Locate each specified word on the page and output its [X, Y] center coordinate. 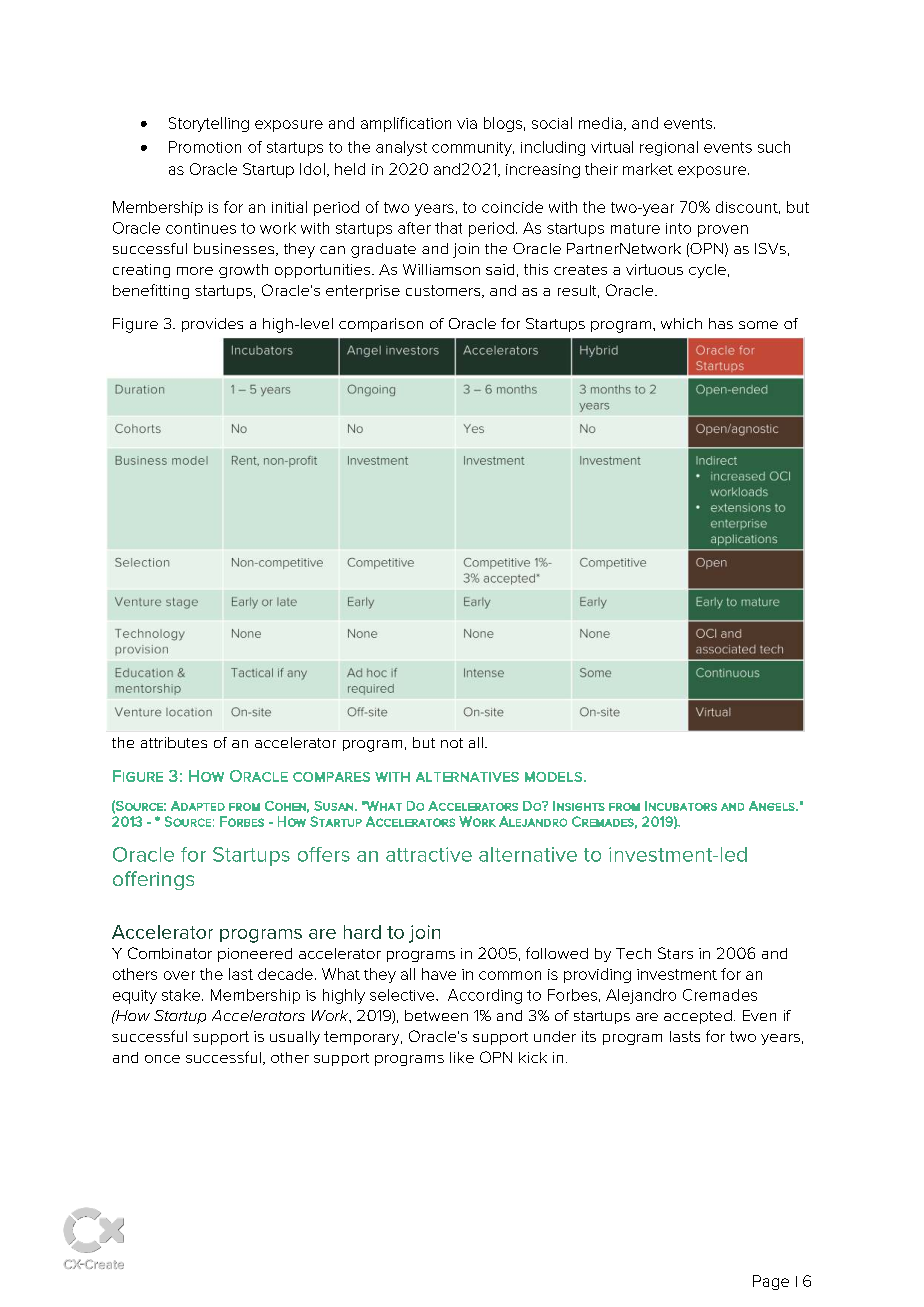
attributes [174, 742]
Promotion [205, 147]
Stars [675, 953]
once [162, 1059]
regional [669, 148]
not [452, 743]
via [467, 123]
